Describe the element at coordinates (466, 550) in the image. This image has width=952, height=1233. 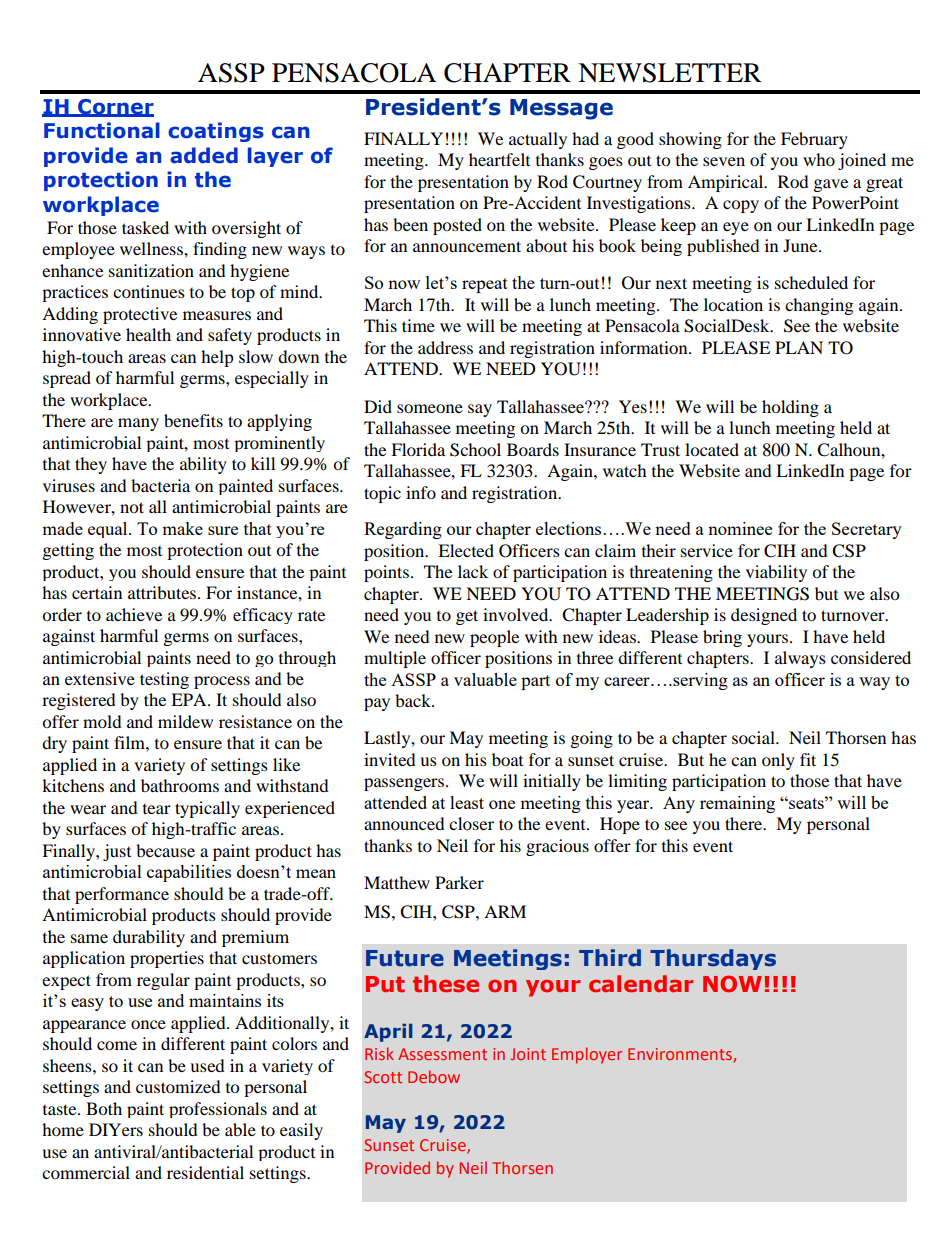
I see `Elected` at that location.
